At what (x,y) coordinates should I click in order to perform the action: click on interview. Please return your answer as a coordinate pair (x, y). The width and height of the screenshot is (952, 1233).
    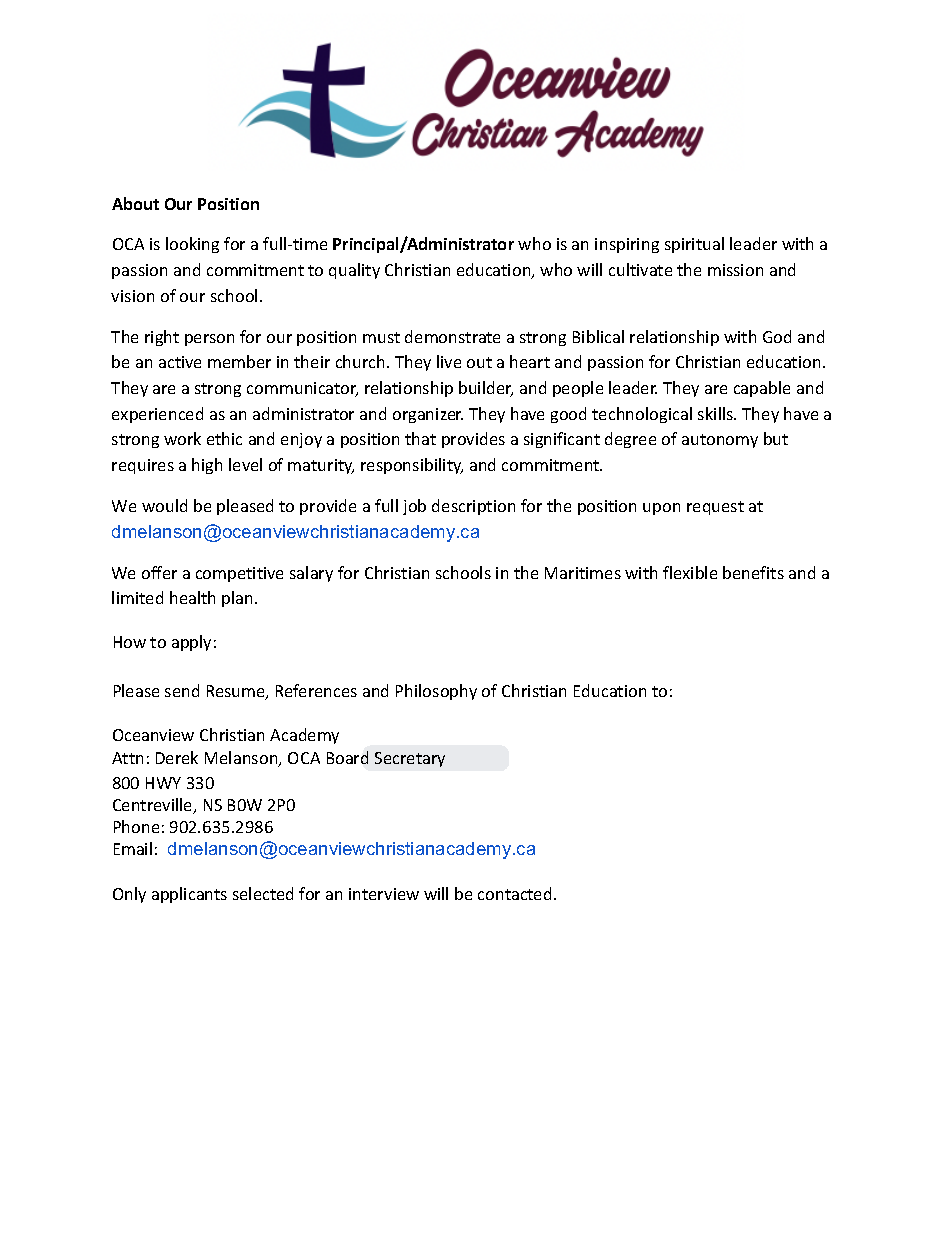
    Looking at the image, I should click on (384, 894).
